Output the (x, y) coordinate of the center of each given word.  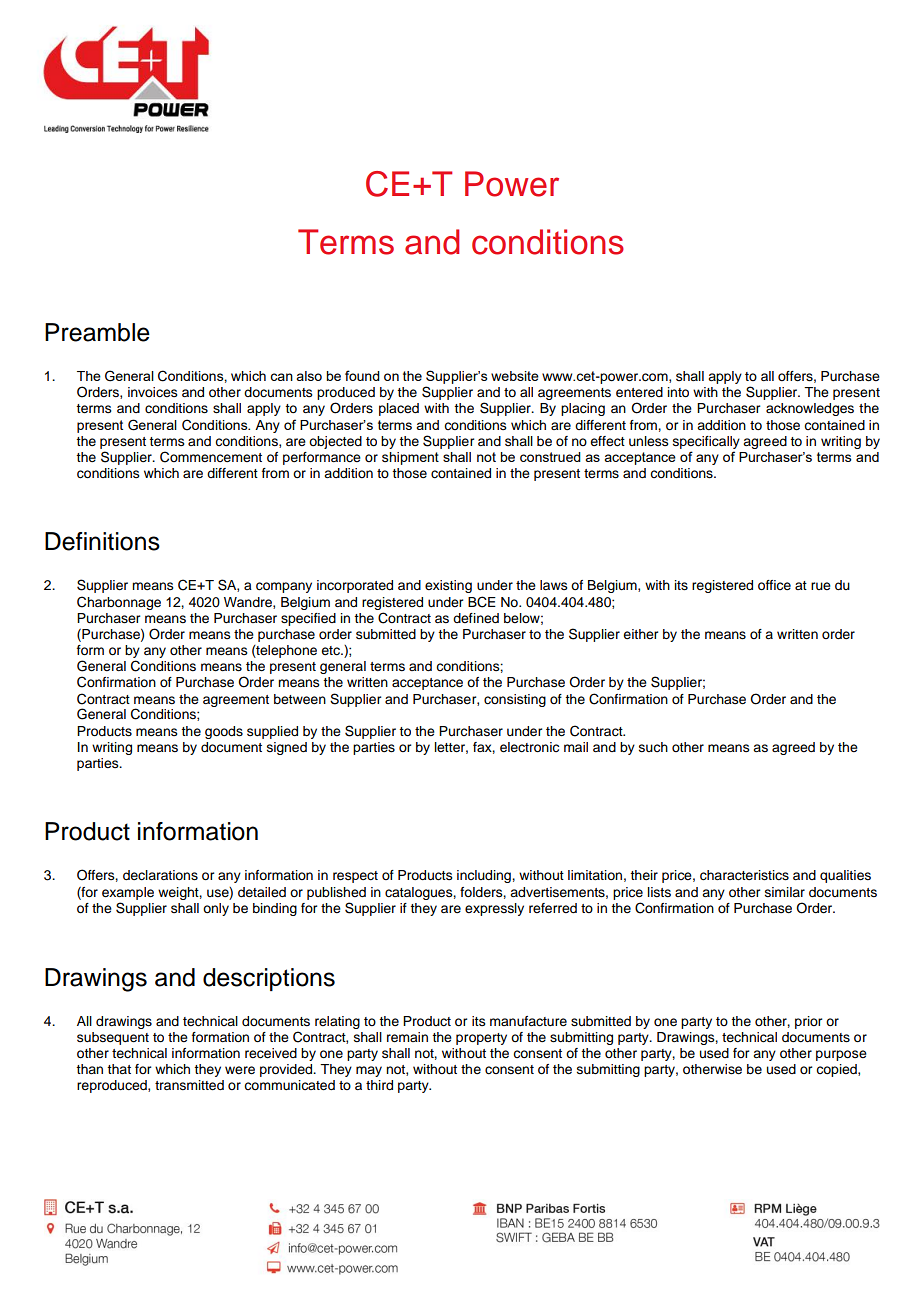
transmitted (189, 1085)
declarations (160, 875)
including (485, 876)
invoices (153, 392)
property (481, 1039)
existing (448, 586)
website (515, 376)
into (678, 392)
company (284, 587)
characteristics (744, 875)
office (774, 585)
